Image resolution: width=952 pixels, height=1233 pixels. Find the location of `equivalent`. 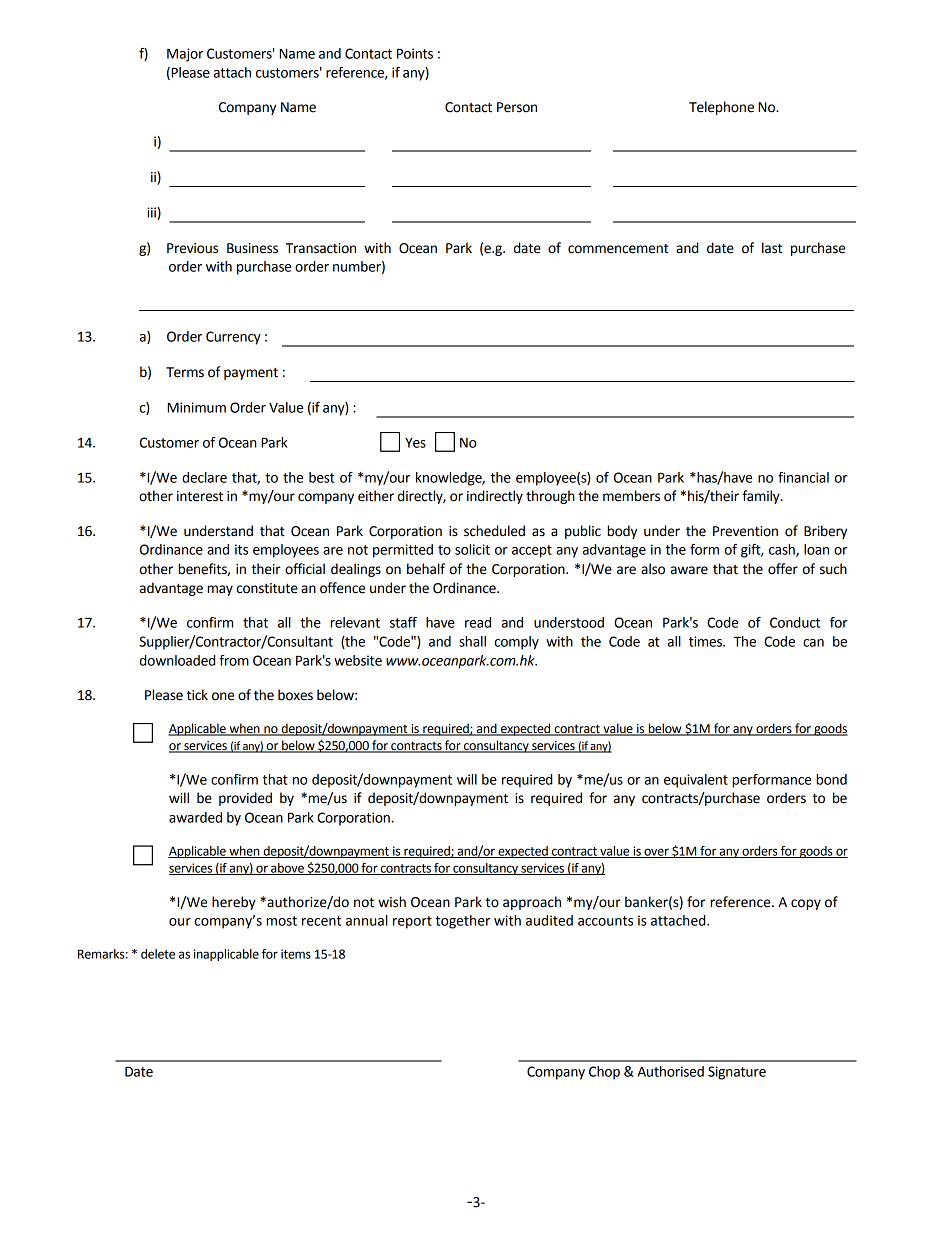

equivalent is located at coordinates (696, 781).
